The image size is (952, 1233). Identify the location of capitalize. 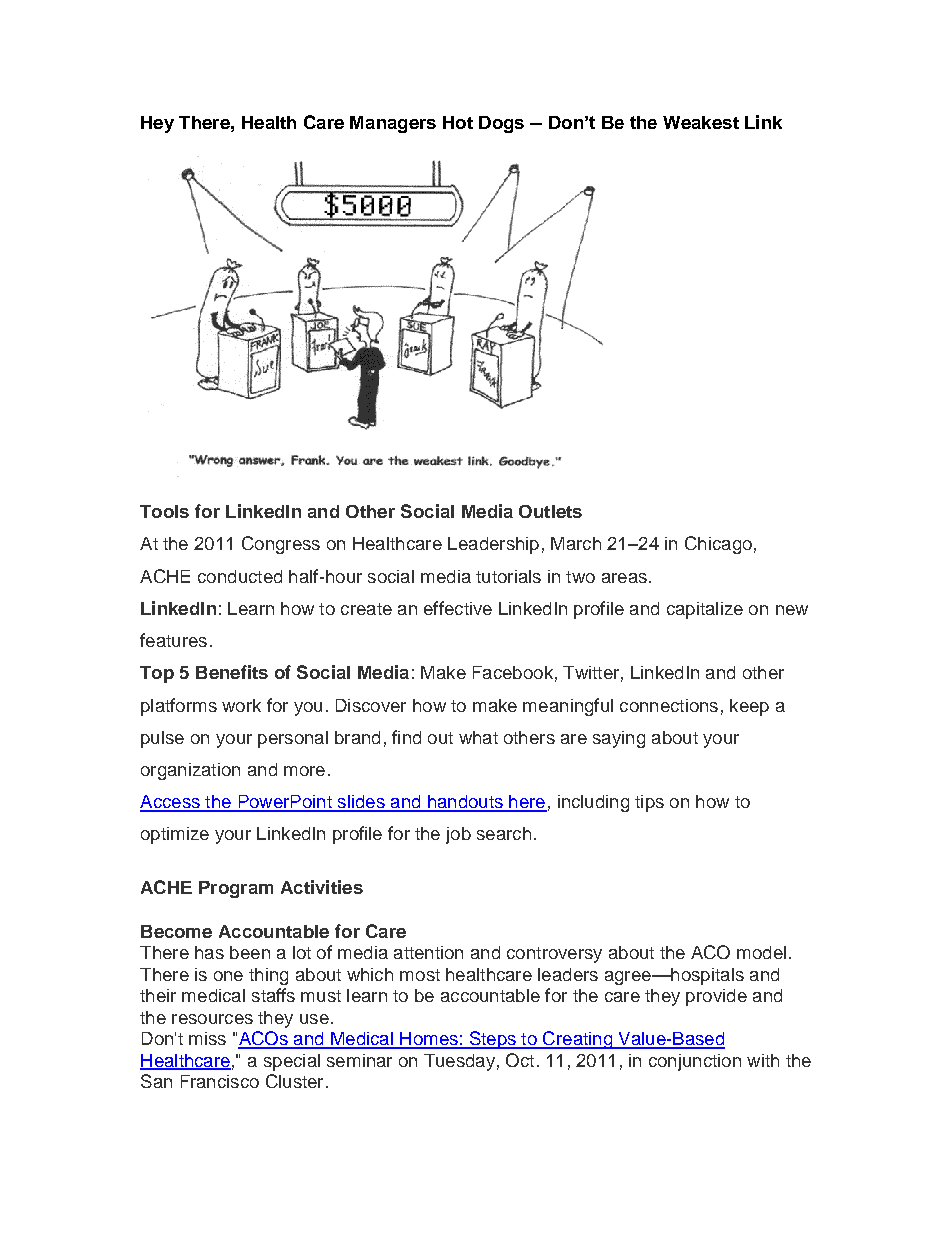
(705, 610).
